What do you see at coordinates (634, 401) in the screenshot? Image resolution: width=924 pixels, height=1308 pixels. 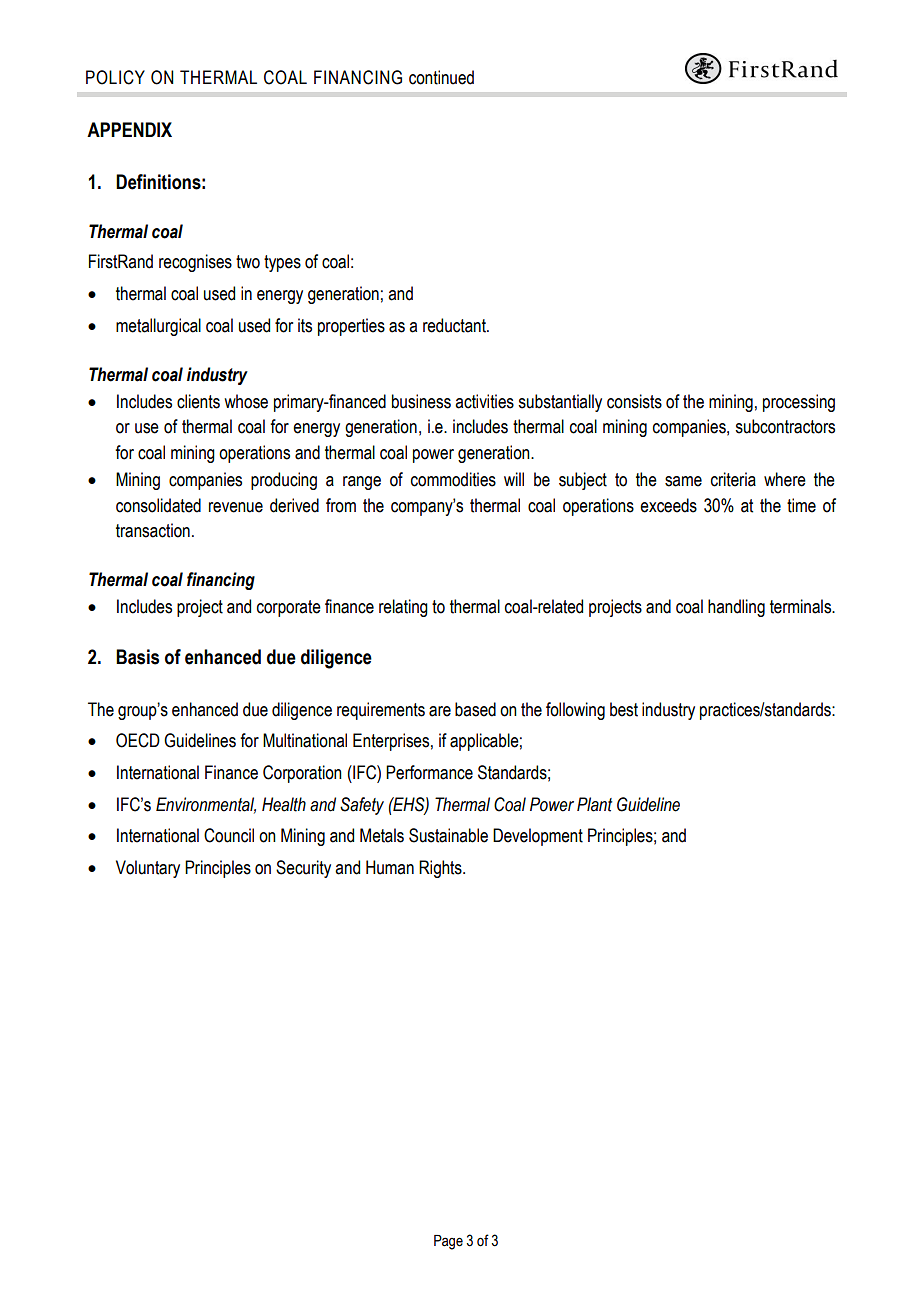 I see `consists` at bounding box center [634, 401].
